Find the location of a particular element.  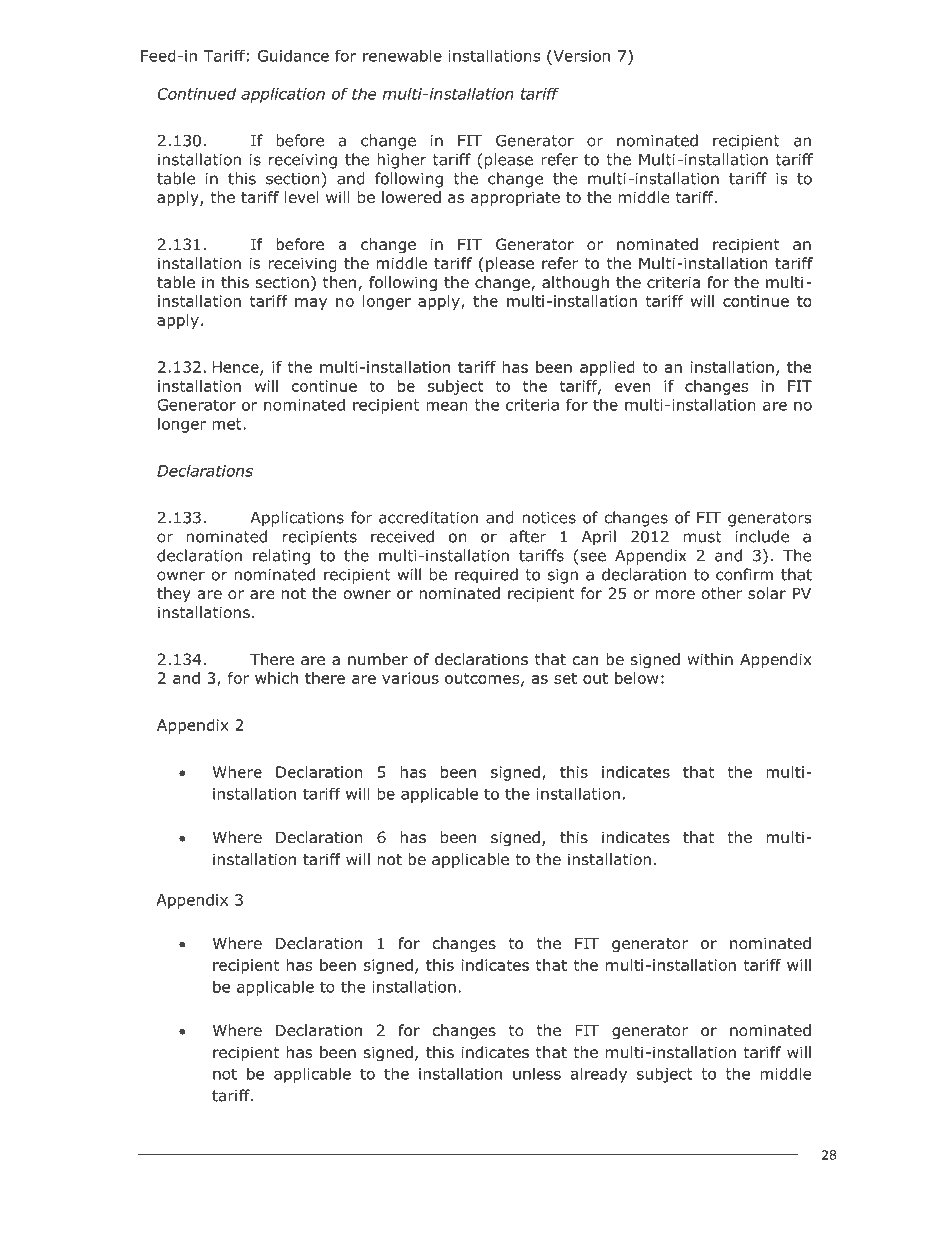

Version is located at coordinates (580, 55).
